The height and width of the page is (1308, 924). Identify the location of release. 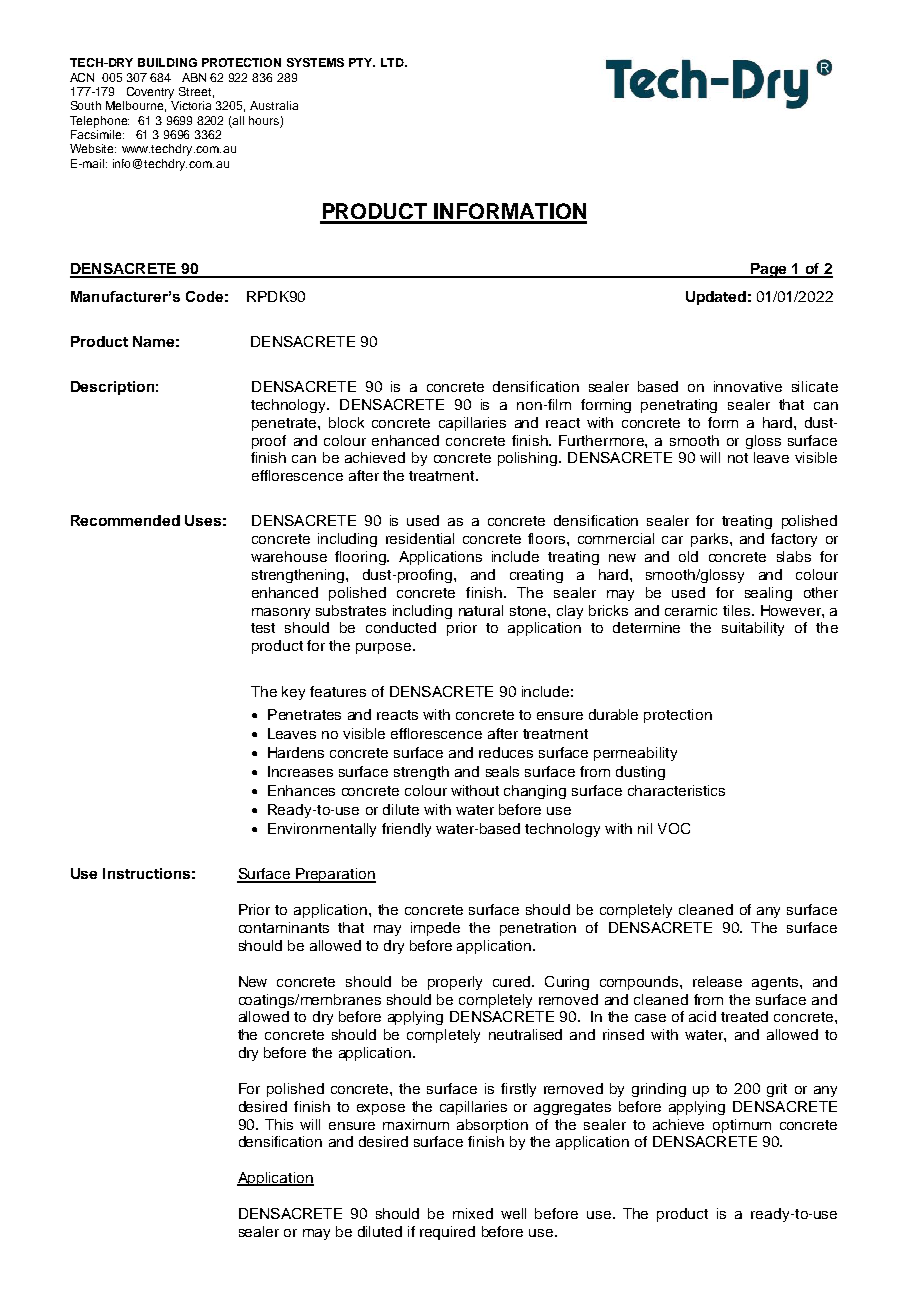
(717, 981).
